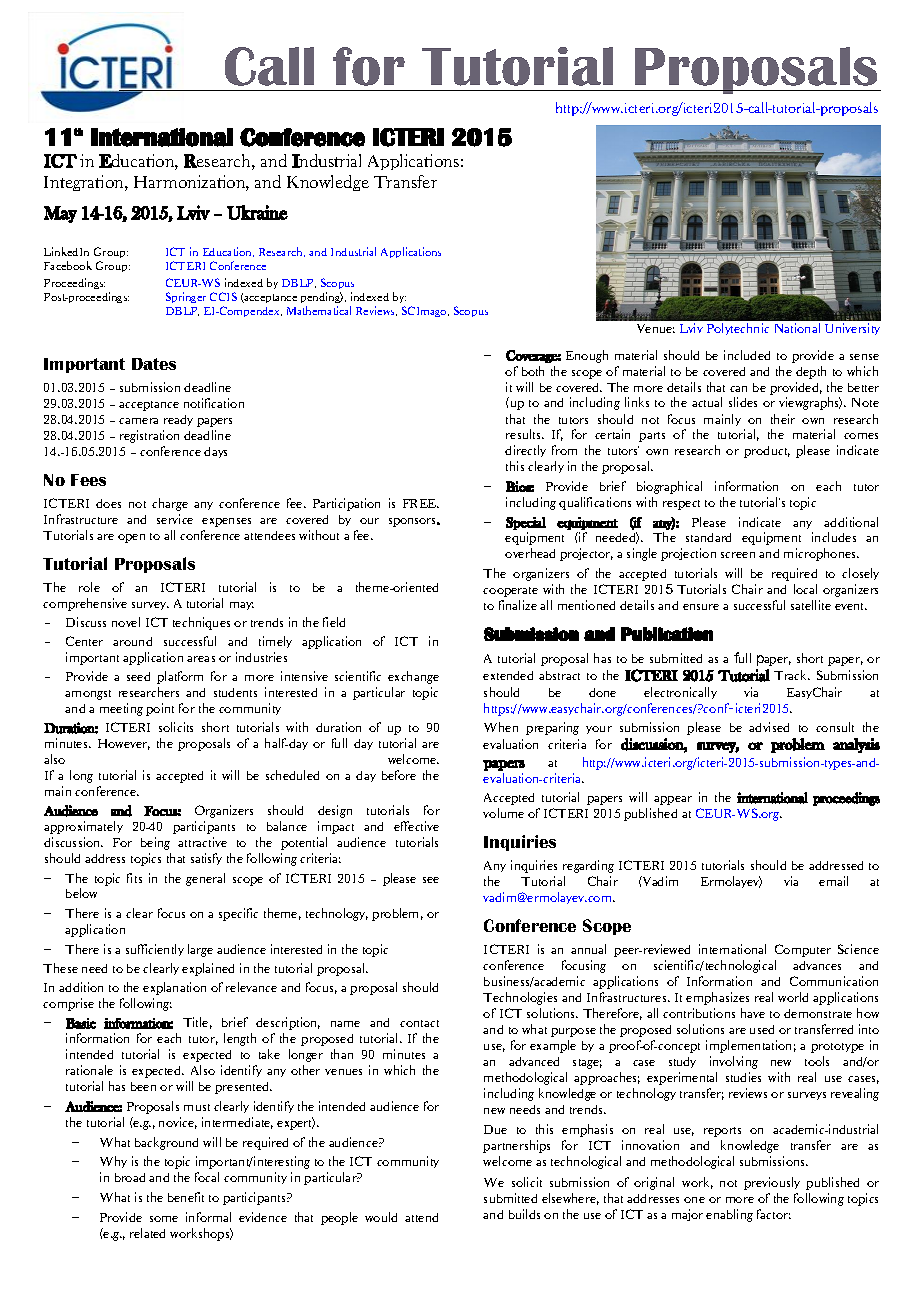  What do you see at coordinates (416, 826) in the image?
I see `effective` at bounding box center [416, 826].
